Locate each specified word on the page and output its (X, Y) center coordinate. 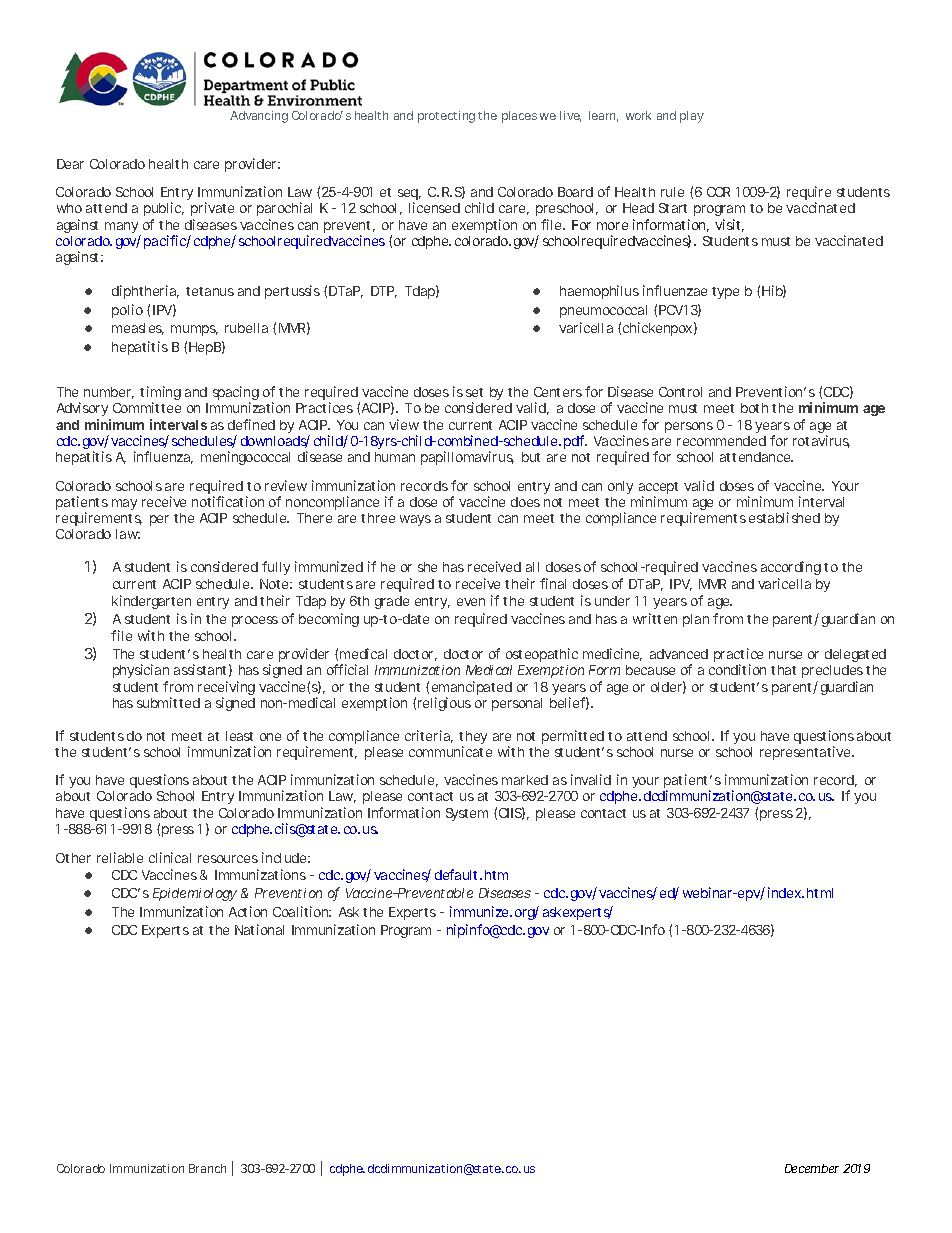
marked (525, 780)
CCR (718, 192)
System (467, 814)
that (783, 670)
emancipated (472, 689)
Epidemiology (195, 894)
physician (141, 673)
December (812, 1168)
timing (160, 394)
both (754, 408)
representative (805, 753)
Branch (207, 1168)
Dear (70, 164)
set (474, 392)
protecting (446, 117)
